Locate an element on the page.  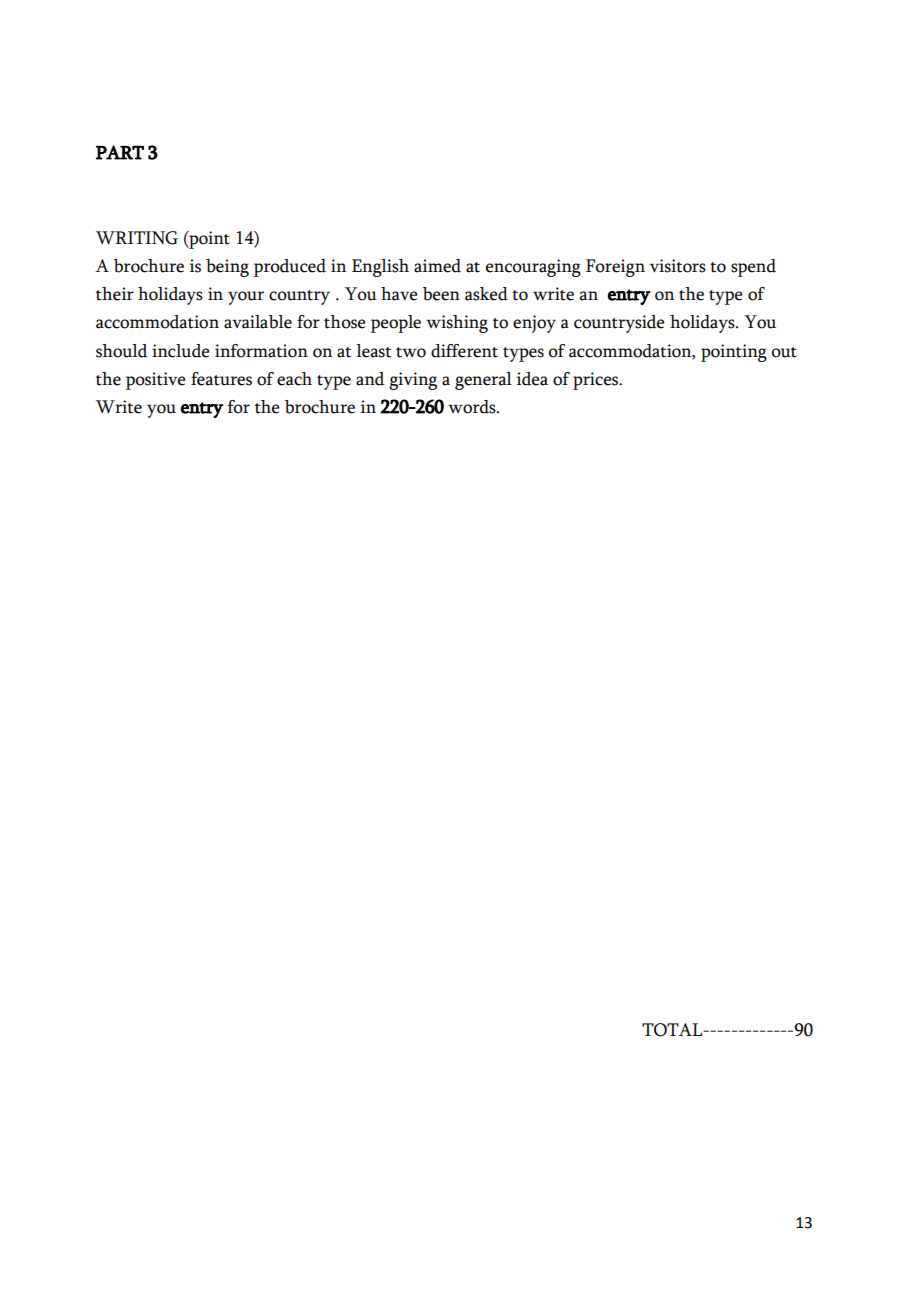
been is located at coordinates (441, 294).
